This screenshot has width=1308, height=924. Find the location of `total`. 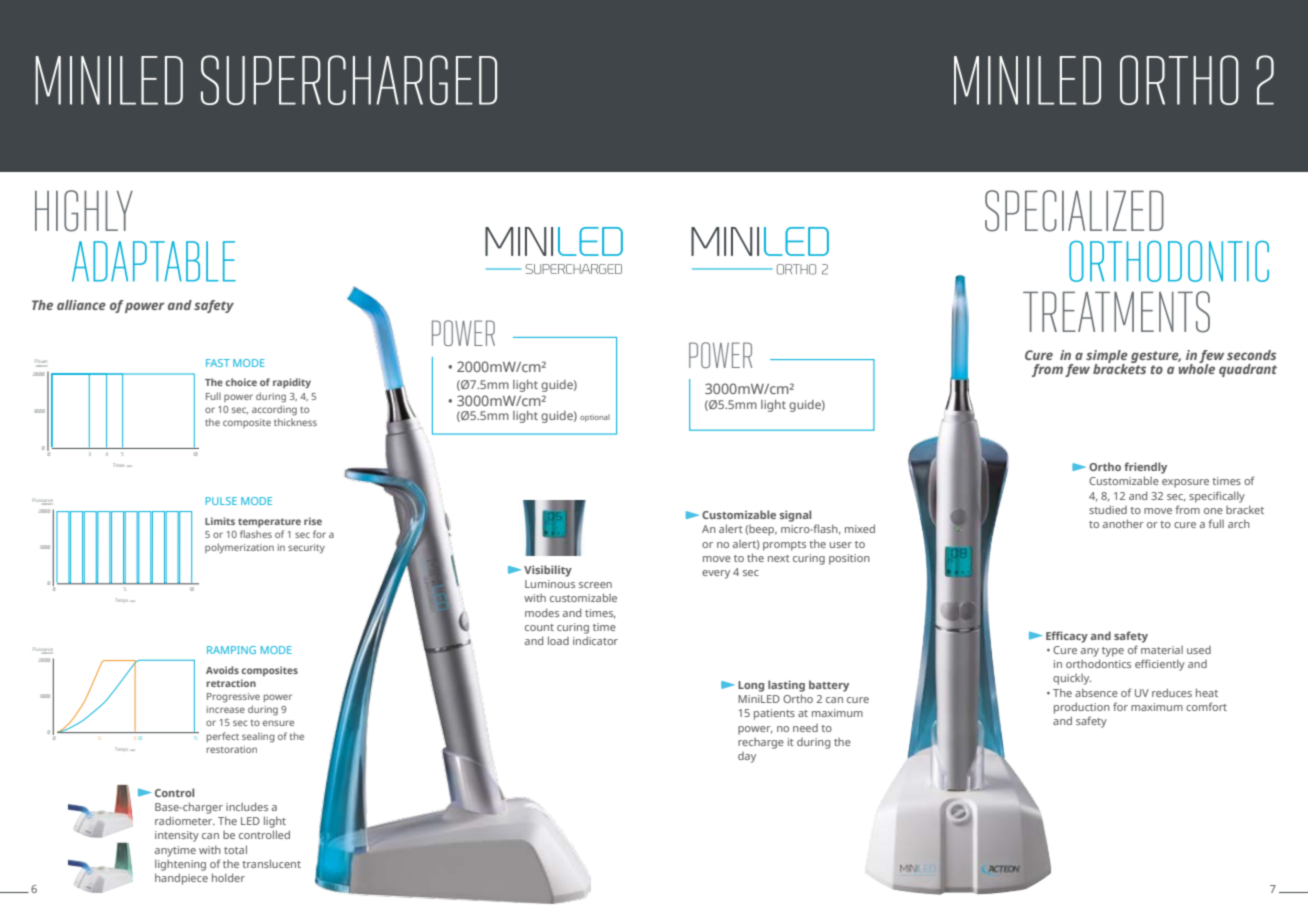

total is located at coordinates (235, 849).
